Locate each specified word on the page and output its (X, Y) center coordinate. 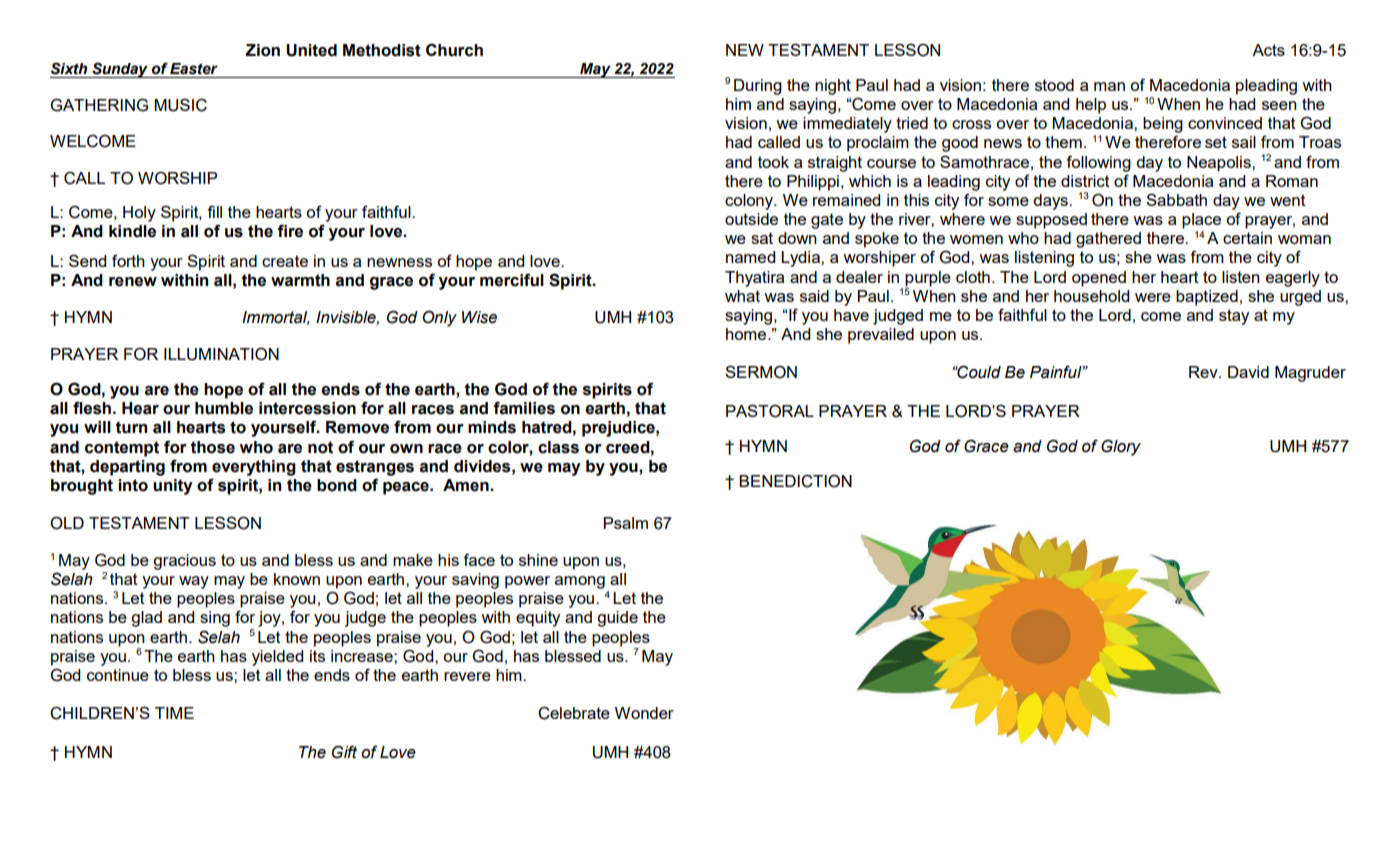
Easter (194, 69)
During (758, 87)
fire (290, 231)
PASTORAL (770, 411)
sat (762, 238)
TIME (174, 713)
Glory (1121, 447)
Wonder (644, 713)
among (580, 582)
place (1201, 221)
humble (224, 408)
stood (1054, 85)
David (1248, 372)
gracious (184, 562)
